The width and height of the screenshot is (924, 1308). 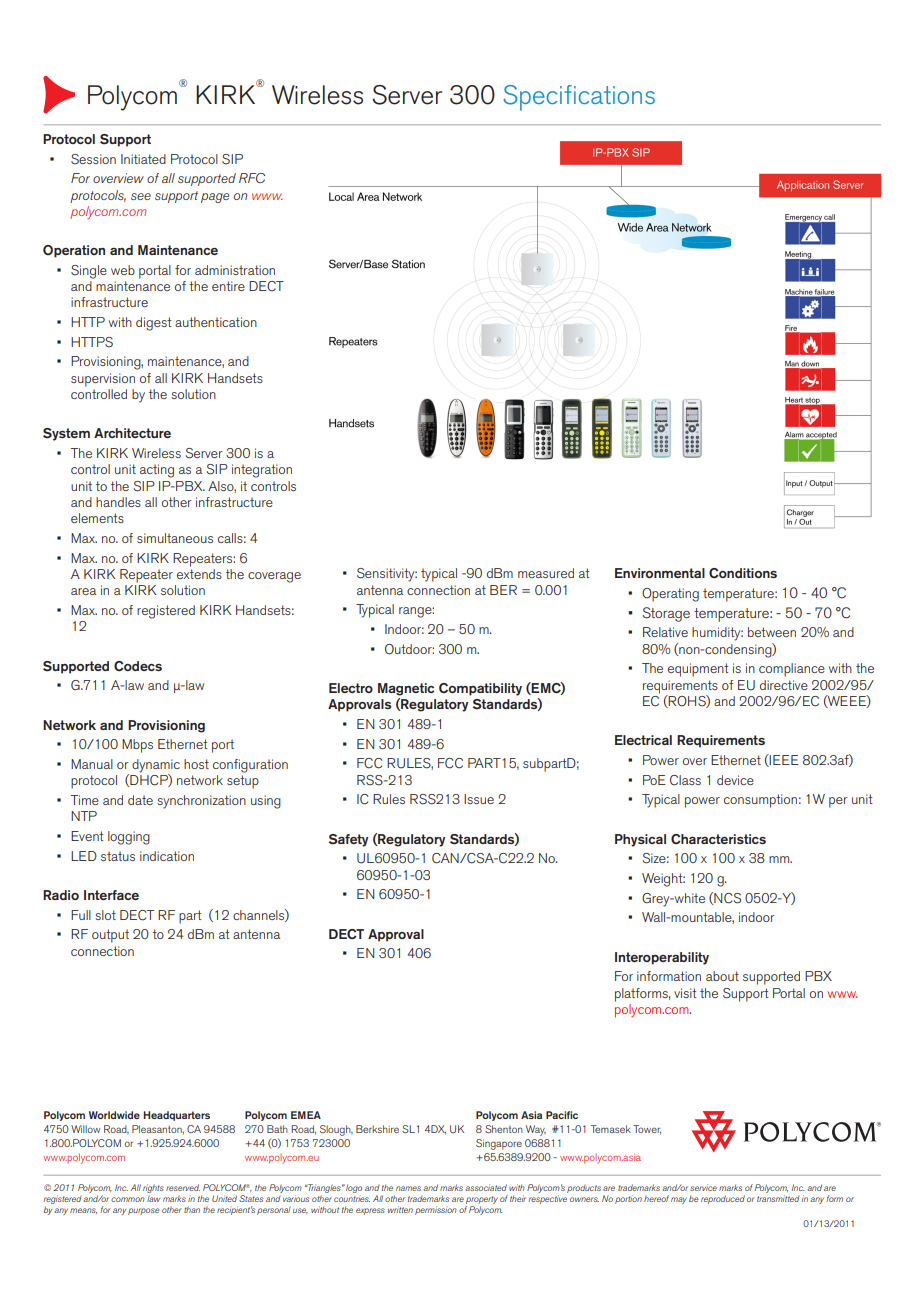 I want to click on equipment, so click(x=698, y=670).
